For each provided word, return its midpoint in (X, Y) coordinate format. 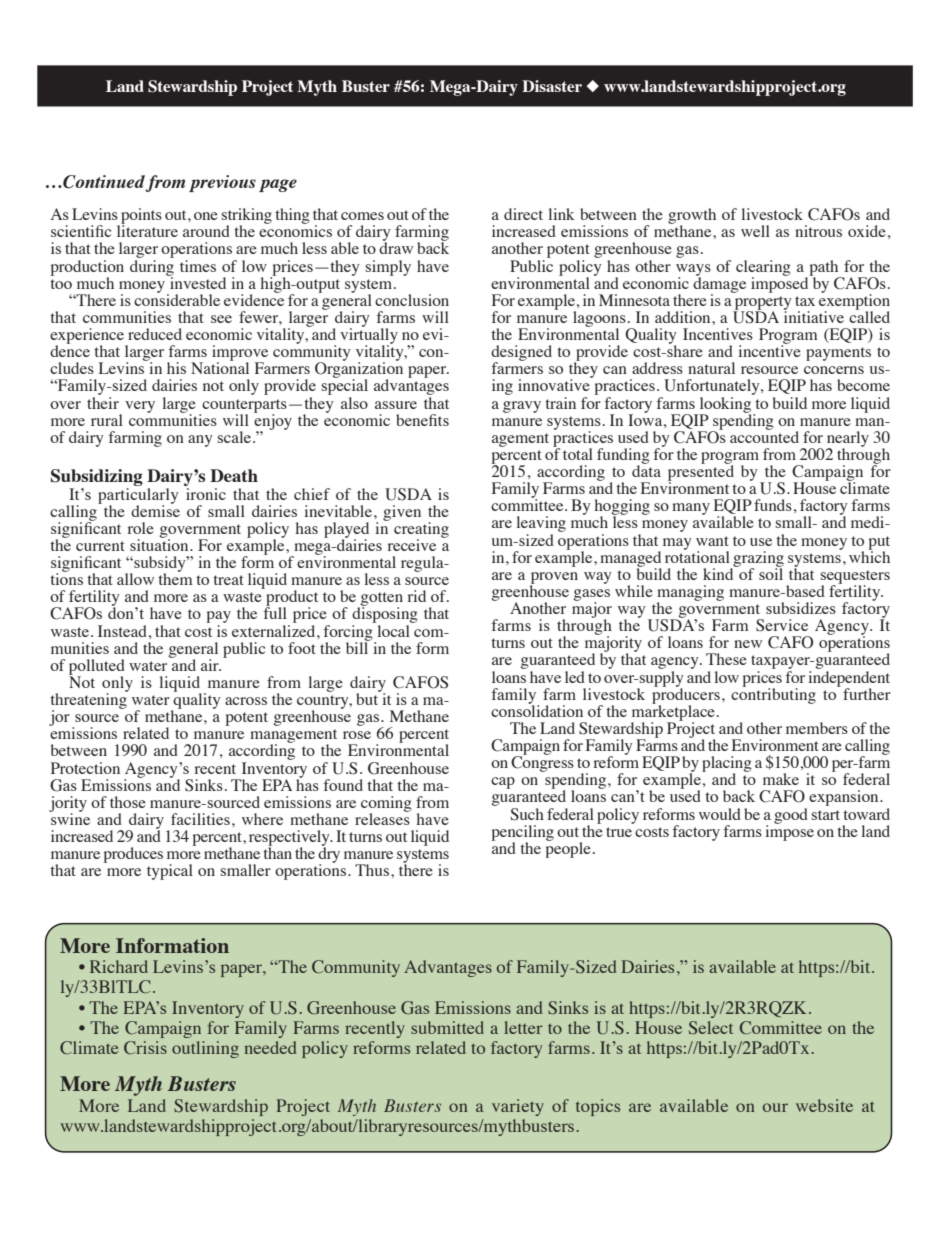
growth (692, 217)
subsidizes (801, 608)
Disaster (552, 86)
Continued (103, 183)
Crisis (145, 1048)
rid (417, 596)
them (175, 578)
